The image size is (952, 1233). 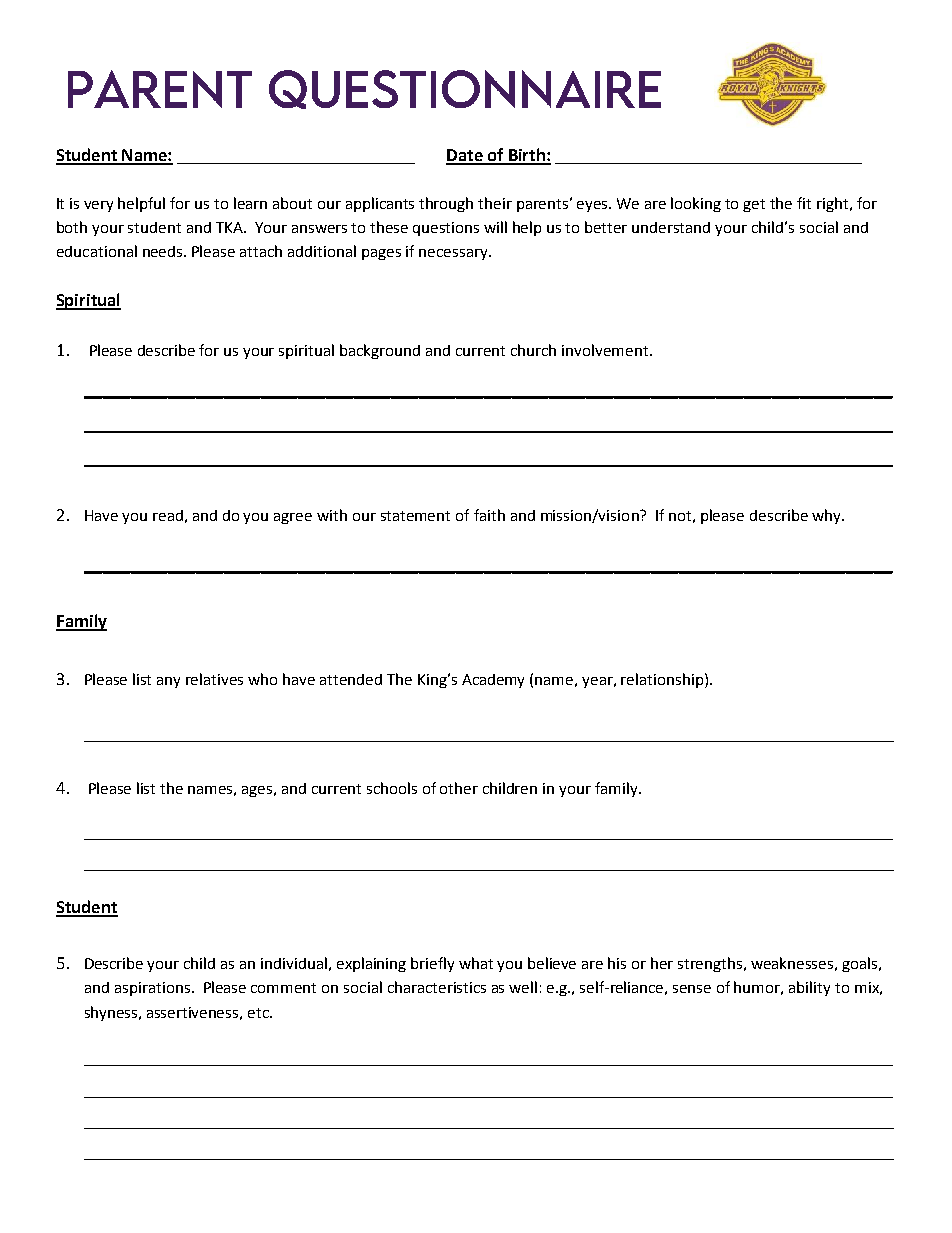 What do you see at coordinates (711, 964) in the image?
I see `strengths` at bounding box center [711, 964].
